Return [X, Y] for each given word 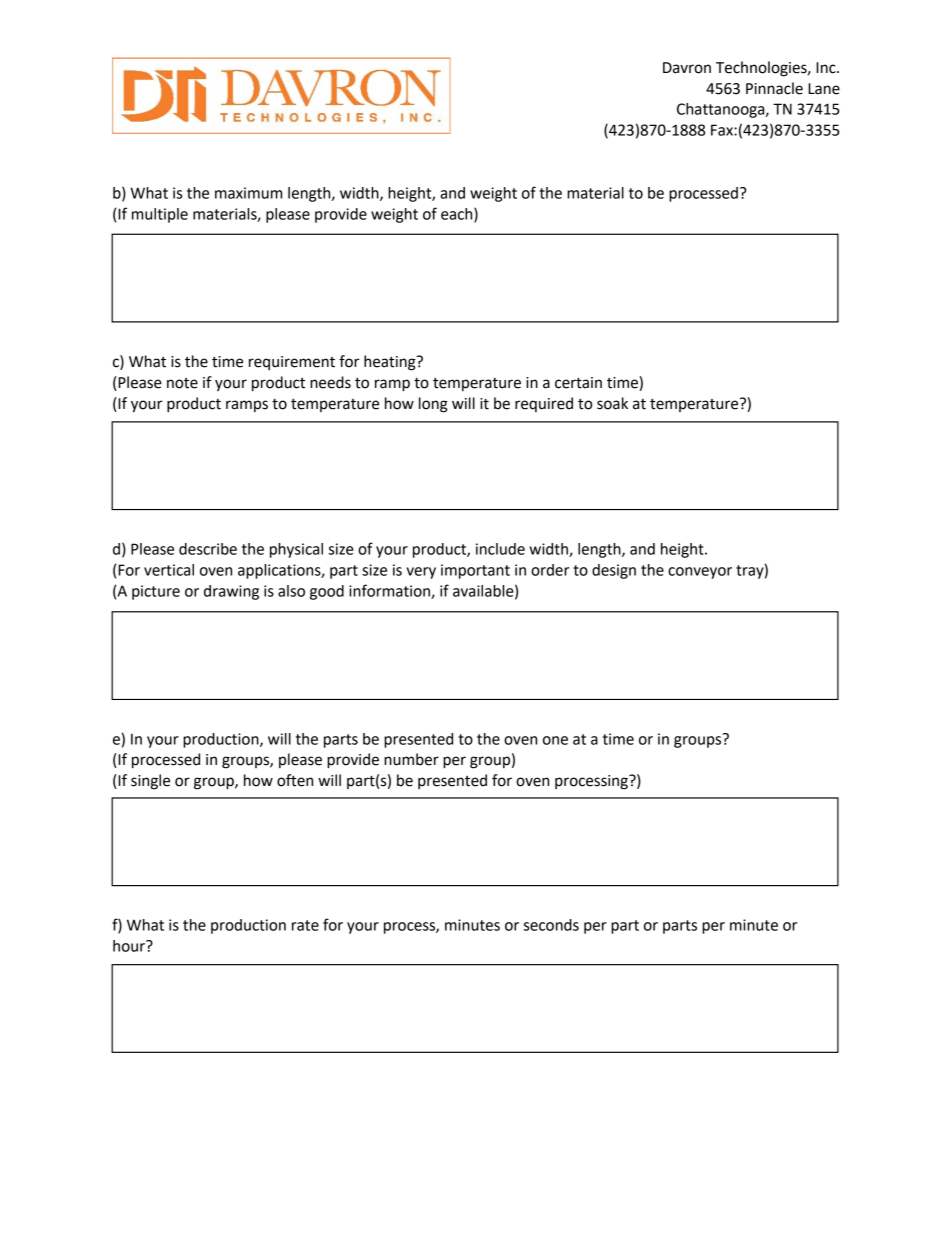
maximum [248, 193]
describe [208, 549]
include [500, 549]
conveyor [700, 573]
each [458, 215]
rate [305, 925]
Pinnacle [774, 88]
